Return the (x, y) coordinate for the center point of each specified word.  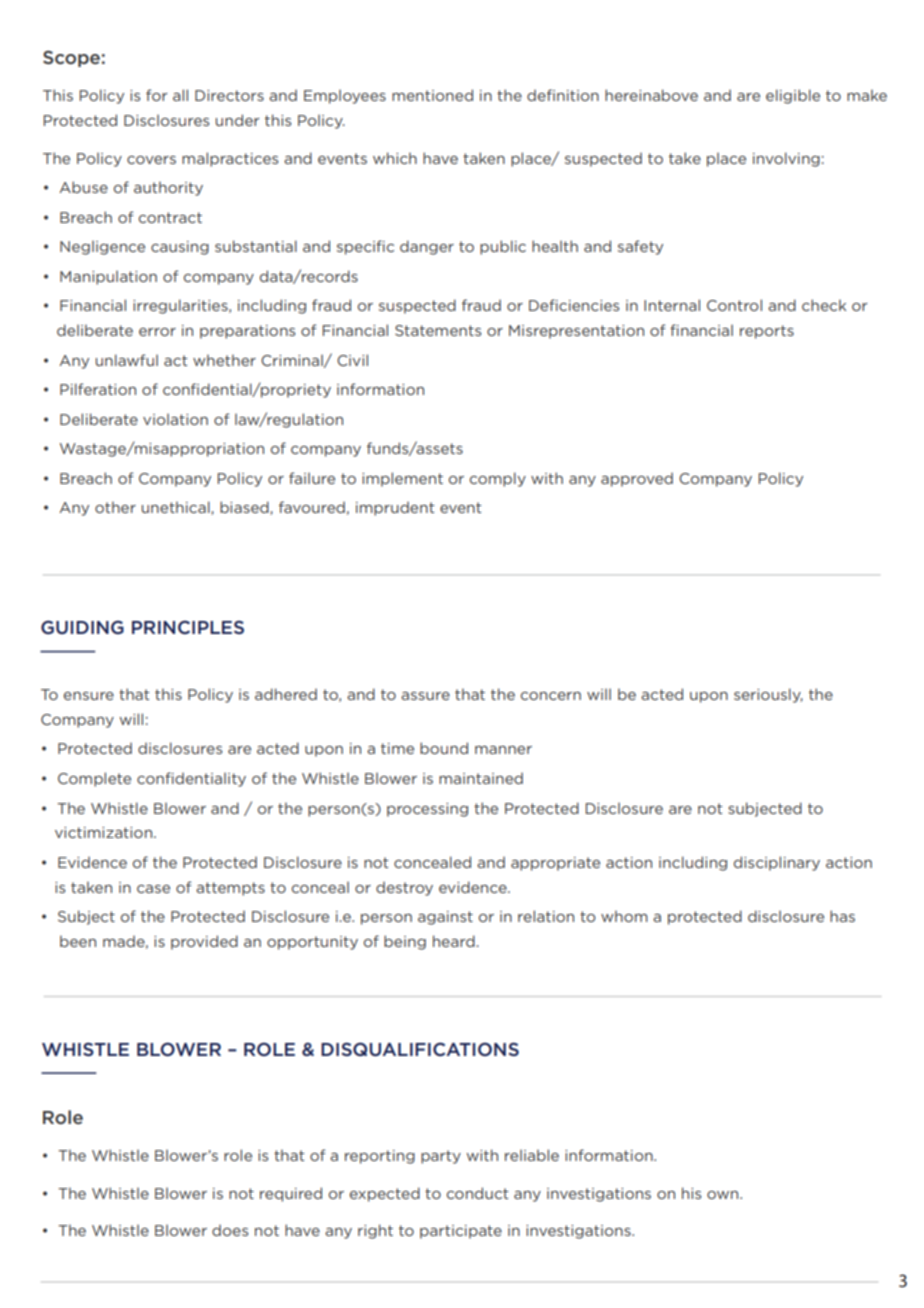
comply (498, 479)
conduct (478, 1193)
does (230, 1230)
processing (427, 810)
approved (637, 479)
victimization (103, 832)
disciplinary (777, 863)
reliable (532, 1155)
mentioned (432, 95)
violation (175, 419)
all (180, 95)
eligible (793, 96)
